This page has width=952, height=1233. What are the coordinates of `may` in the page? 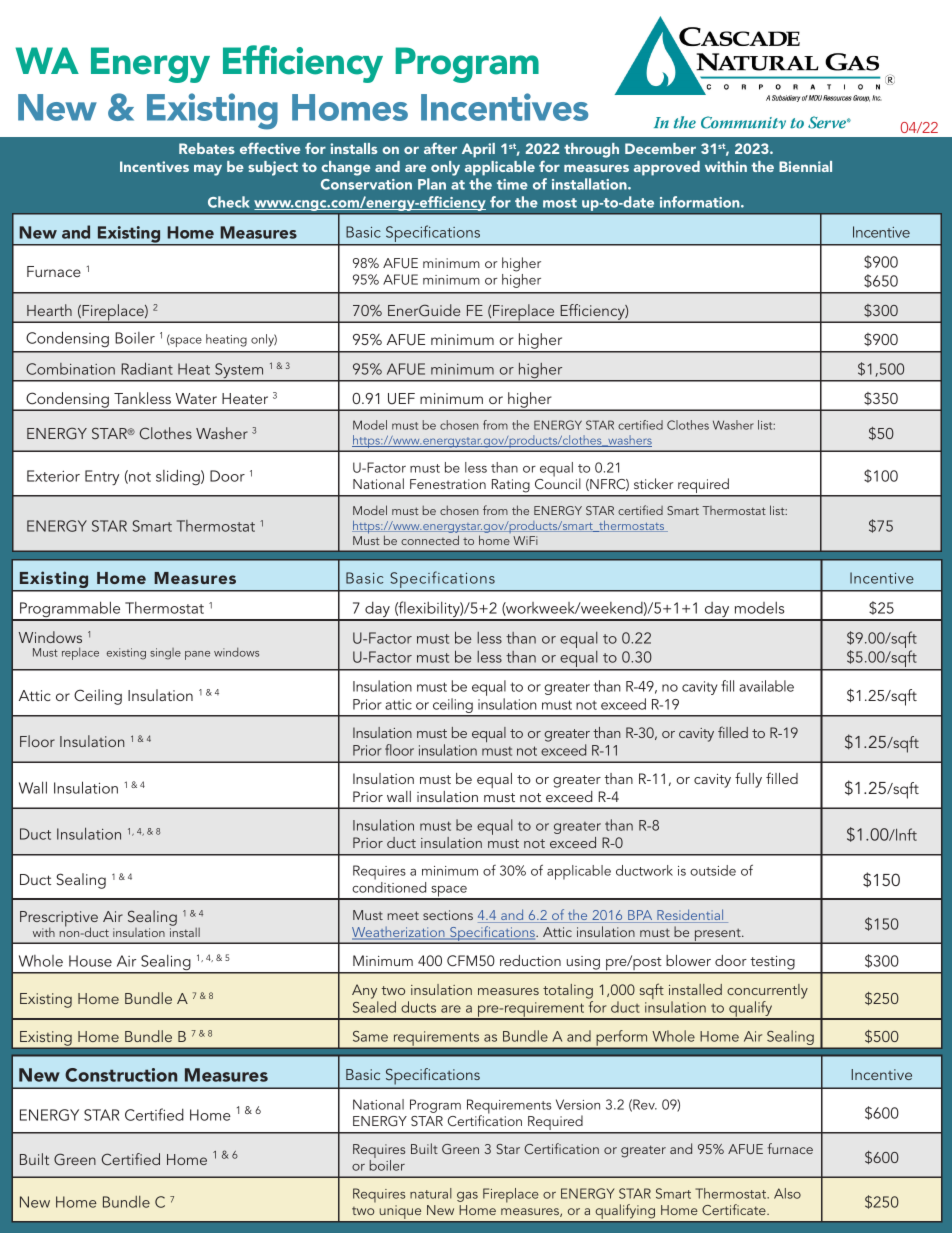 It's located at (208, 170).
